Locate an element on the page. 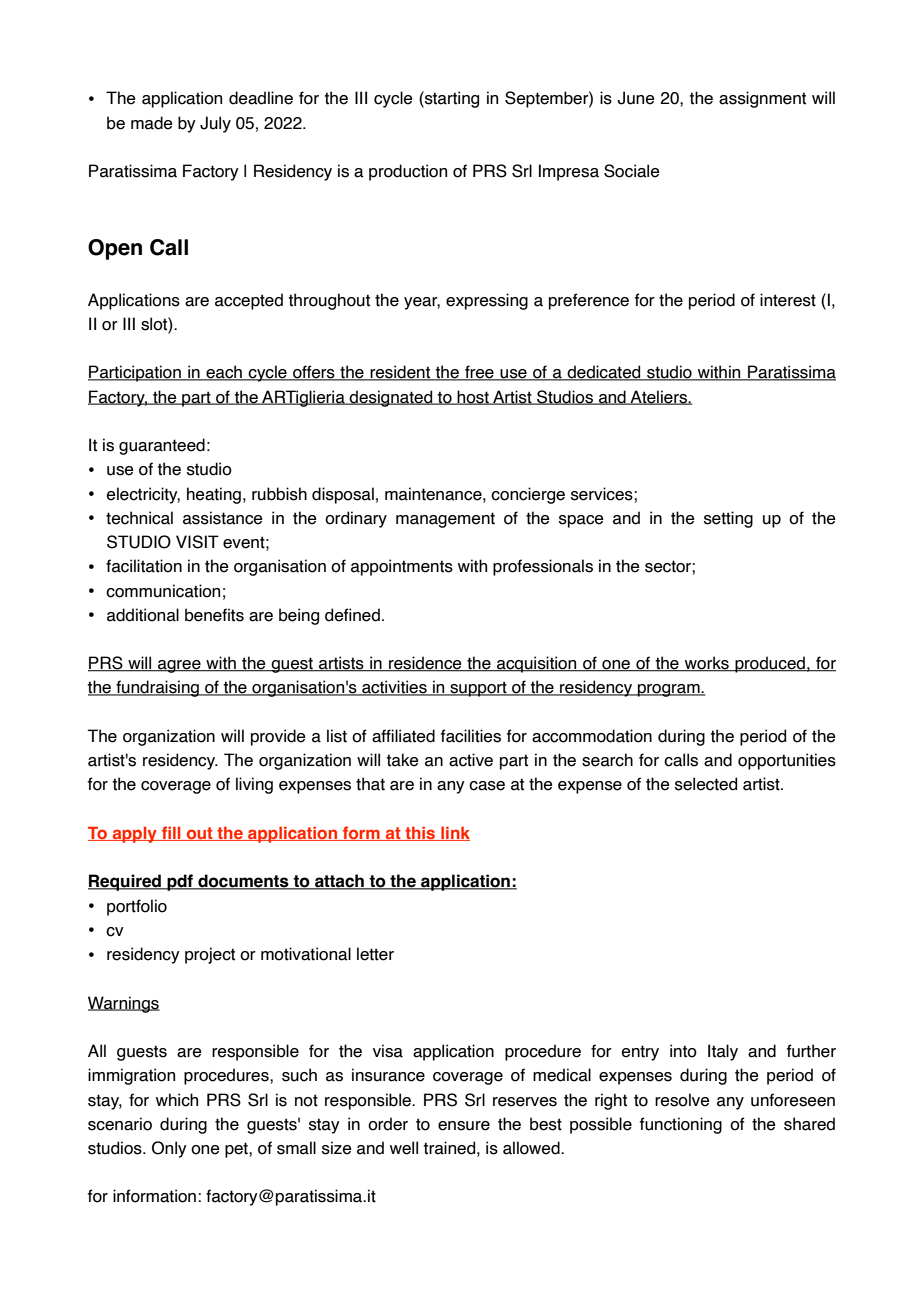  free is located at coordinates (479, 373).
